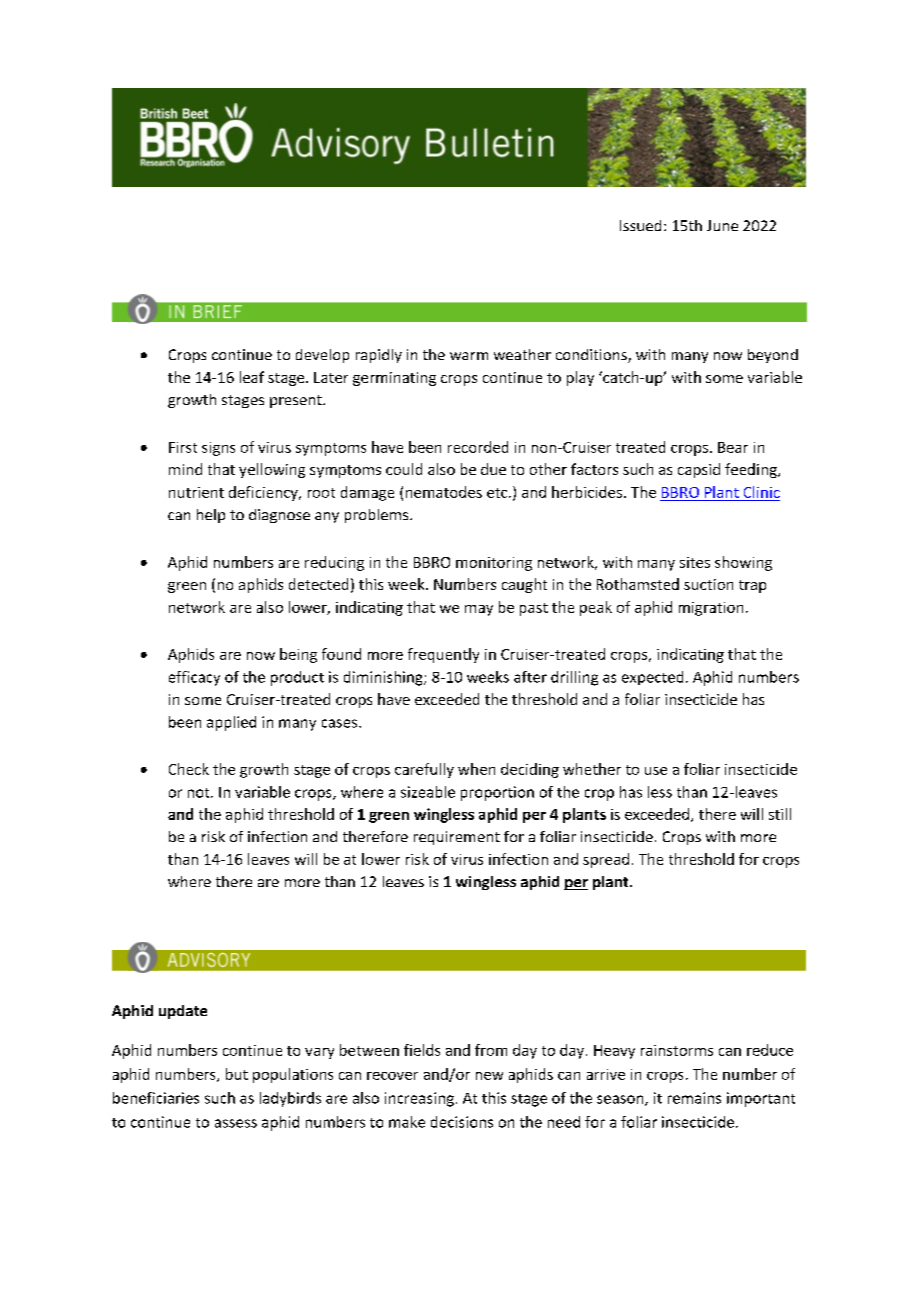  Describe the element at coordinates (469, 356) in the document. I see `warm` at that location.
